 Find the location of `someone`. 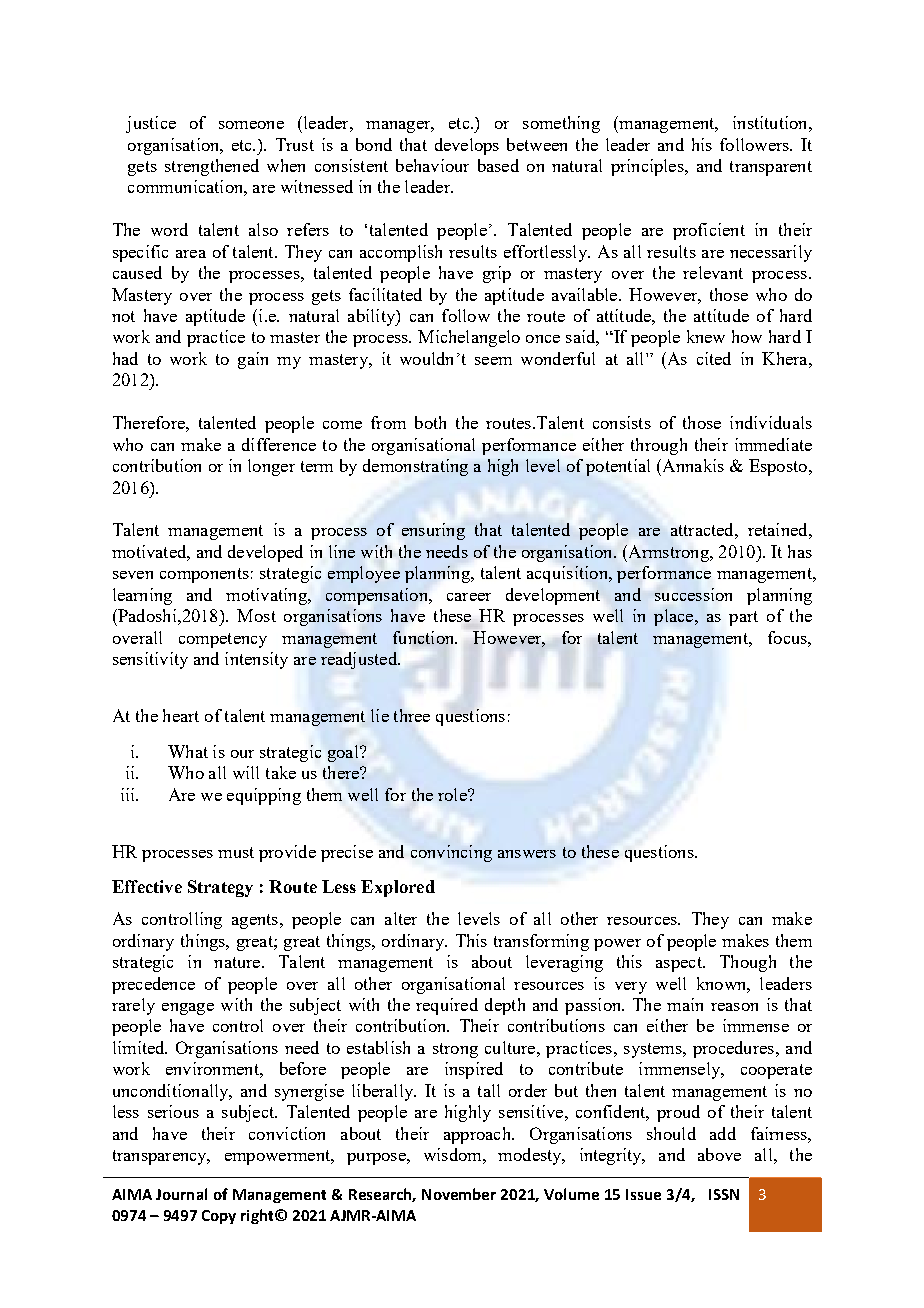

someone is located at coordinates (251, 125).
